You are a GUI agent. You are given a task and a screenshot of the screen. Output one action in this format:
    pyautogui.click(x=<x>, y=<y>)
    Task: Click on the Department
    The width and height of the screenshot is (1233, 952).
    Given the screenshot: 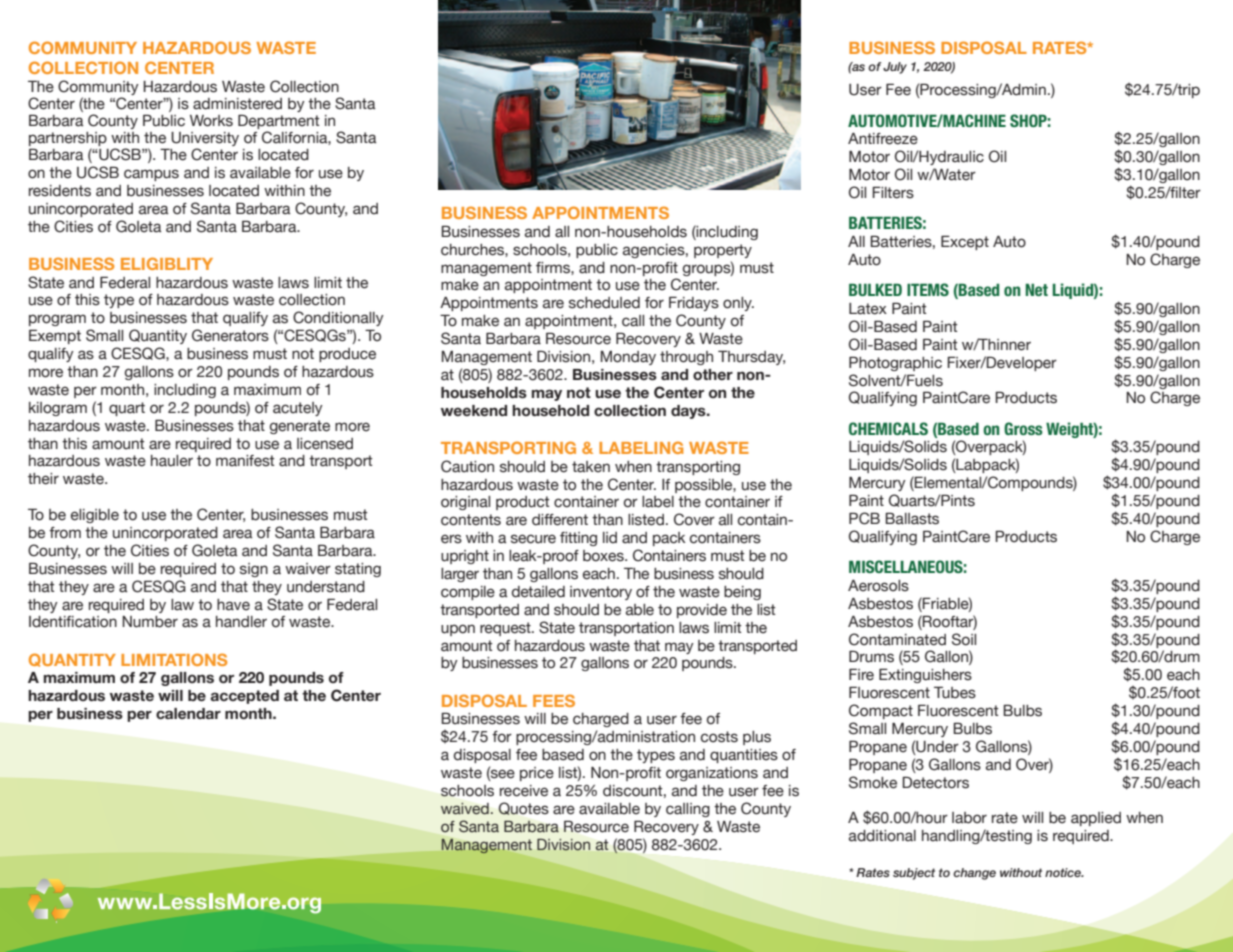 What is the action you would take?
    pyautogui.click(x=279, y=121)
